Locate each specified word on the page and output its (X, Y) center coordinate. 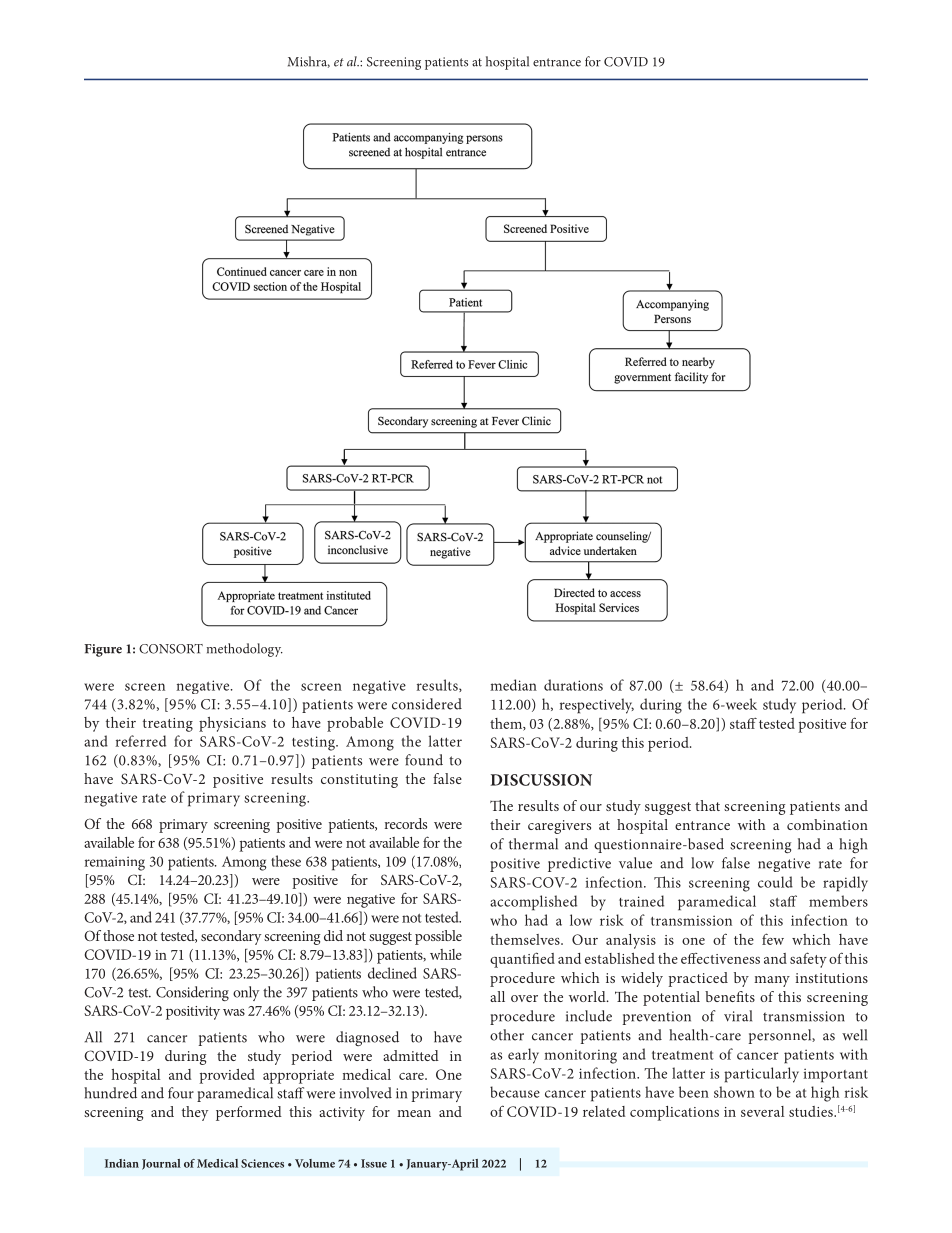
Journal (161, 1164)
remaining (115, 863)
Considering (192, 993)
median (513, 685)
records (406, 823)
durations (573, 685)
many (772, 981)
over (524, 998)
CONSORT (171, 649)
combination (827, 824)
